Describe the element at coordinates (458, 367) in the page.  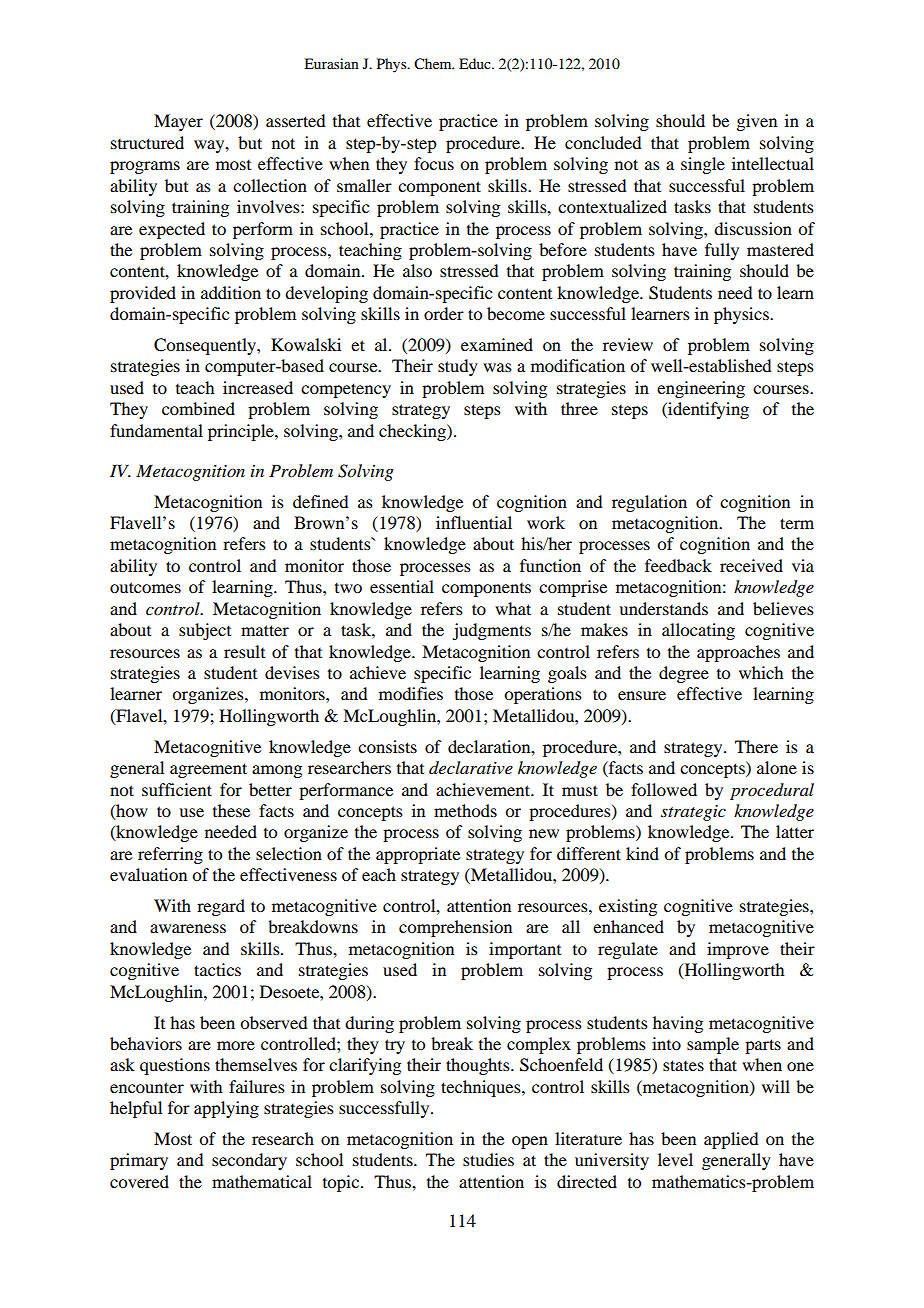
I see `study` at that location.
